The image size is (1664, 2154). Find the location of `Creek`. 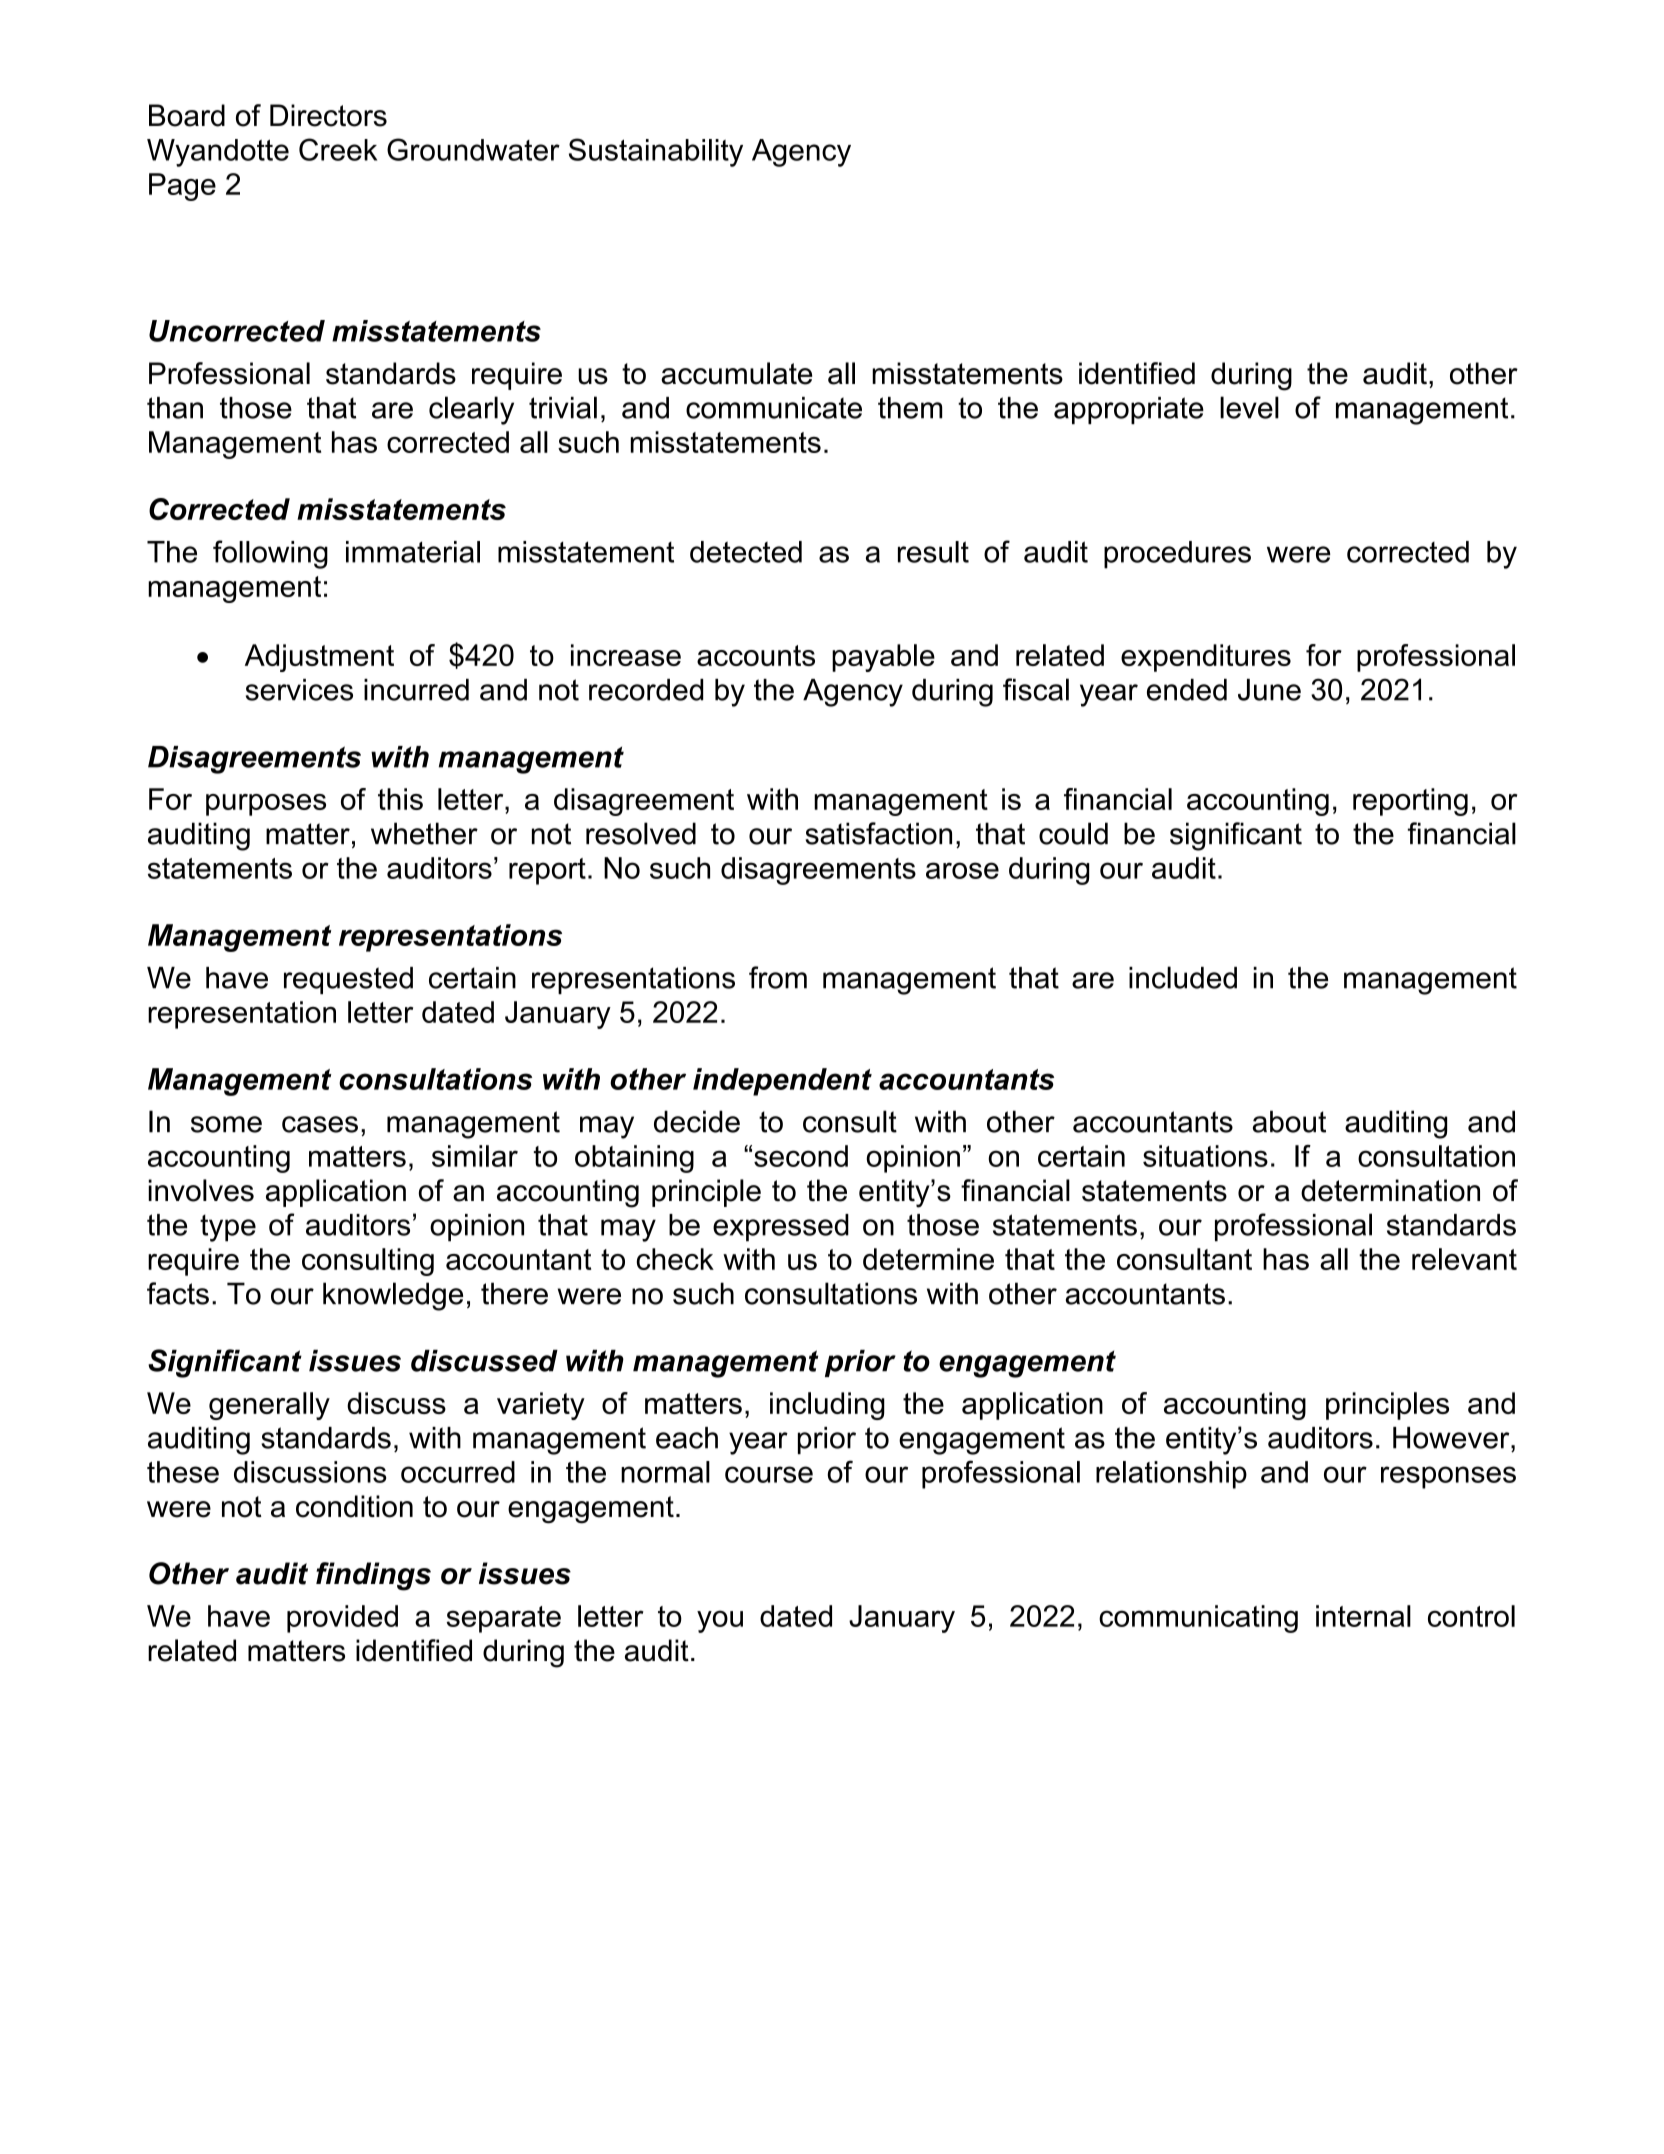

Creek is located at coordinates (338, 149).
